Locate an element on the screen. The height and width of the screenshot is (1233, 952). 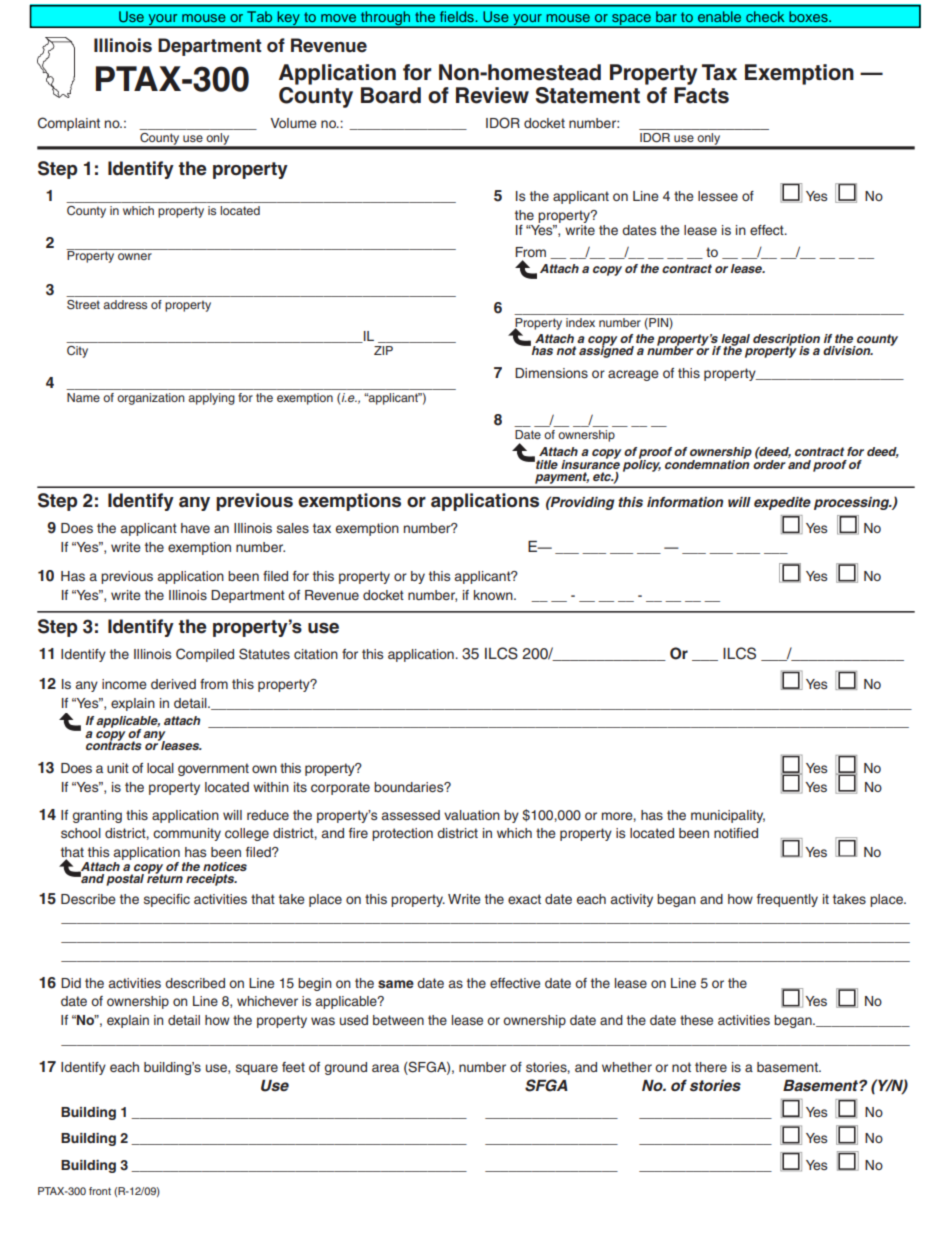
front is located at coordinates (100, 1191).
